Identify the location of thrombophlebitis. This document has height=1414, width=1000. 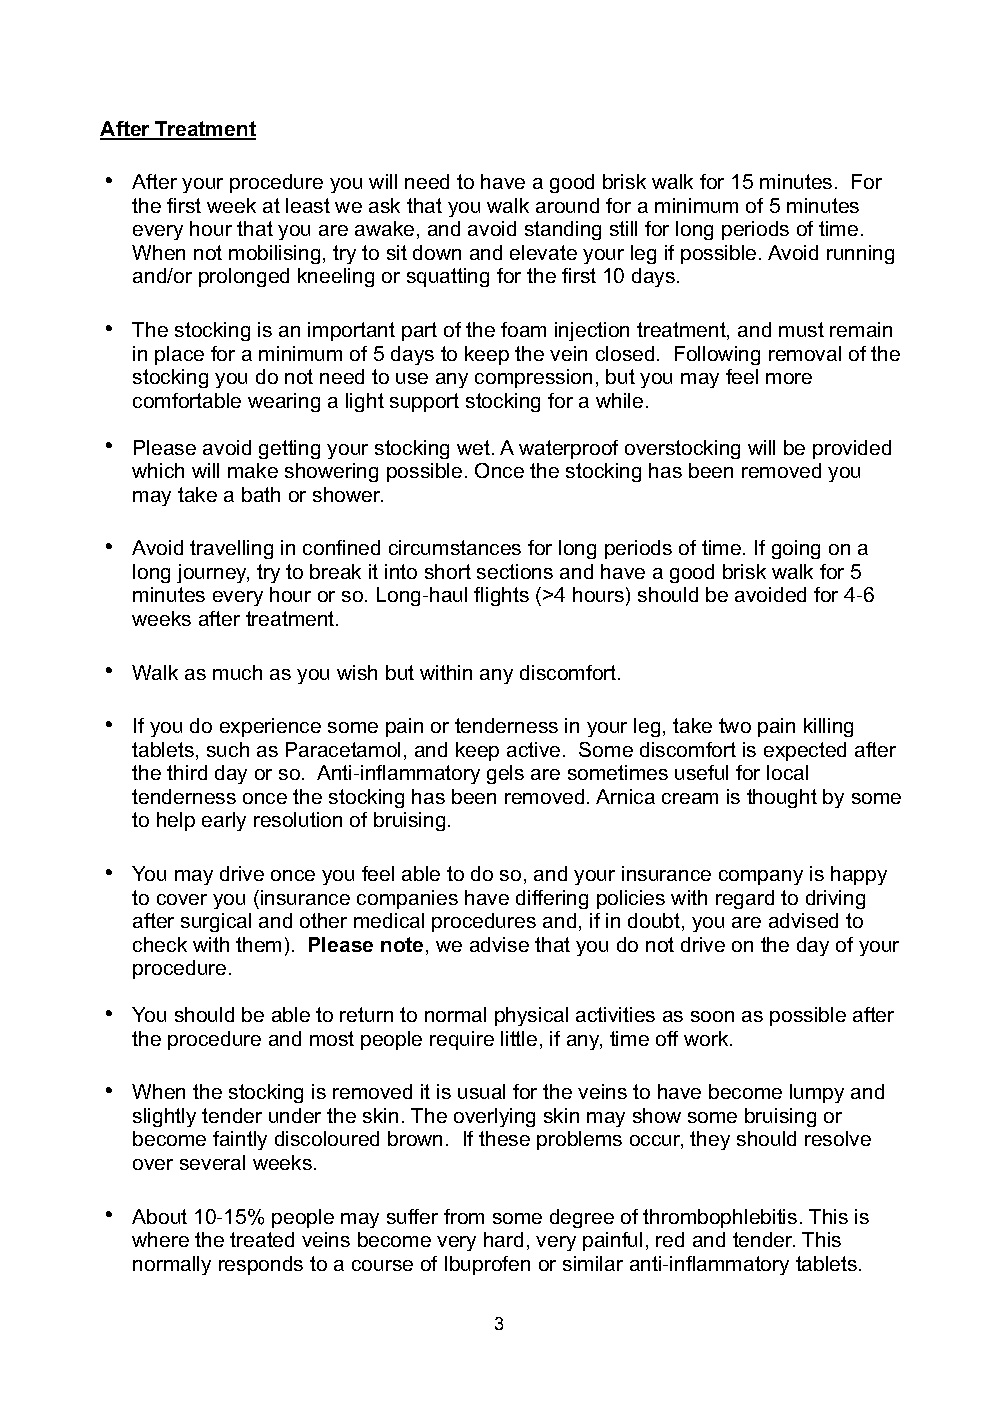
(720, 1218).
